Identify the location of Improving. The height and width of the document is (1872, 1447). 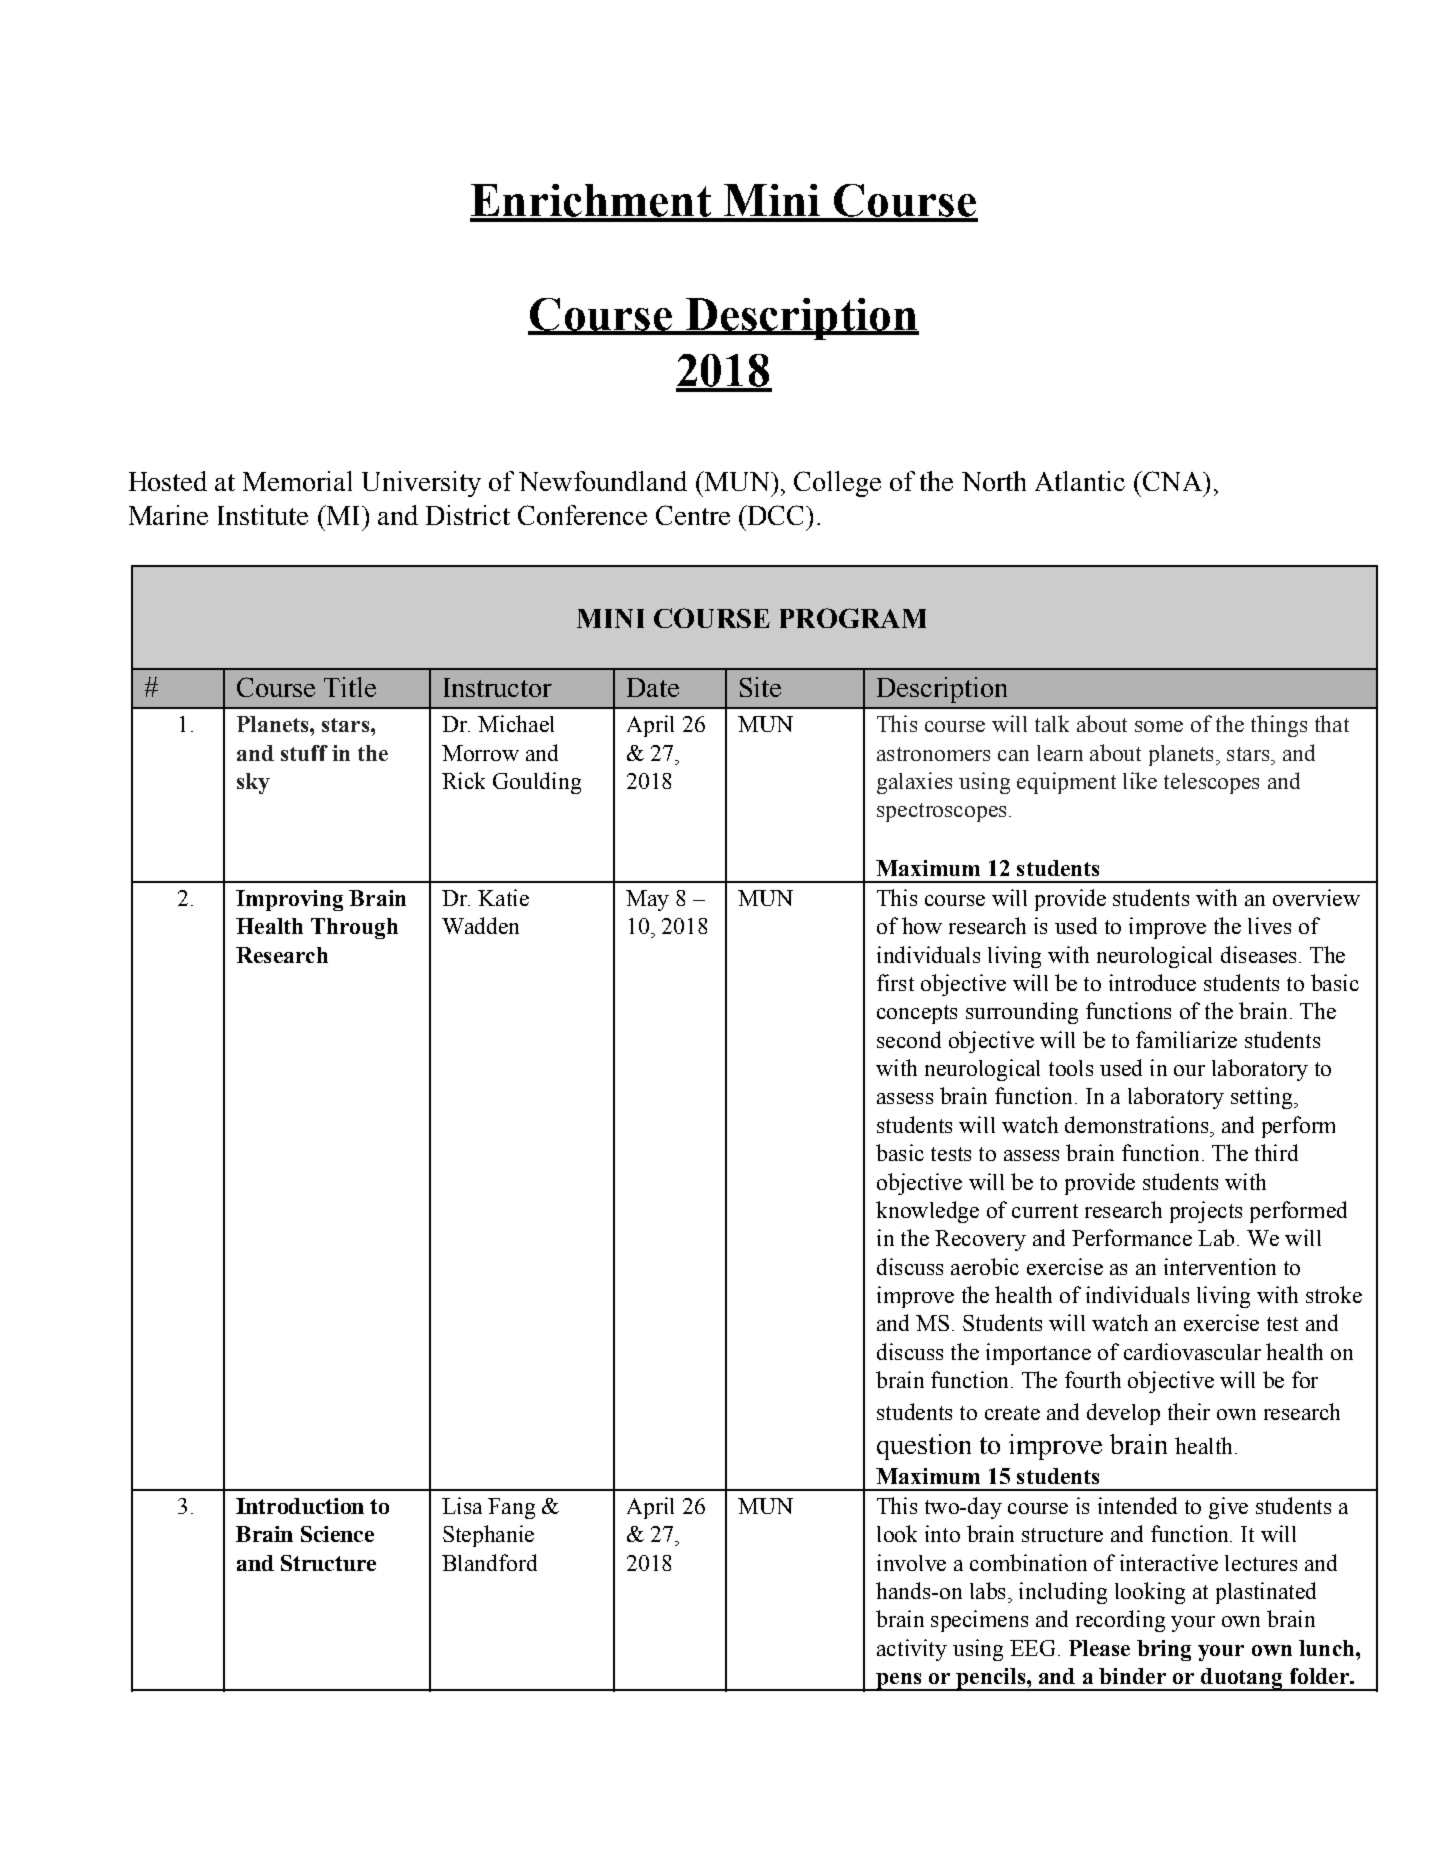
(289, 900).
